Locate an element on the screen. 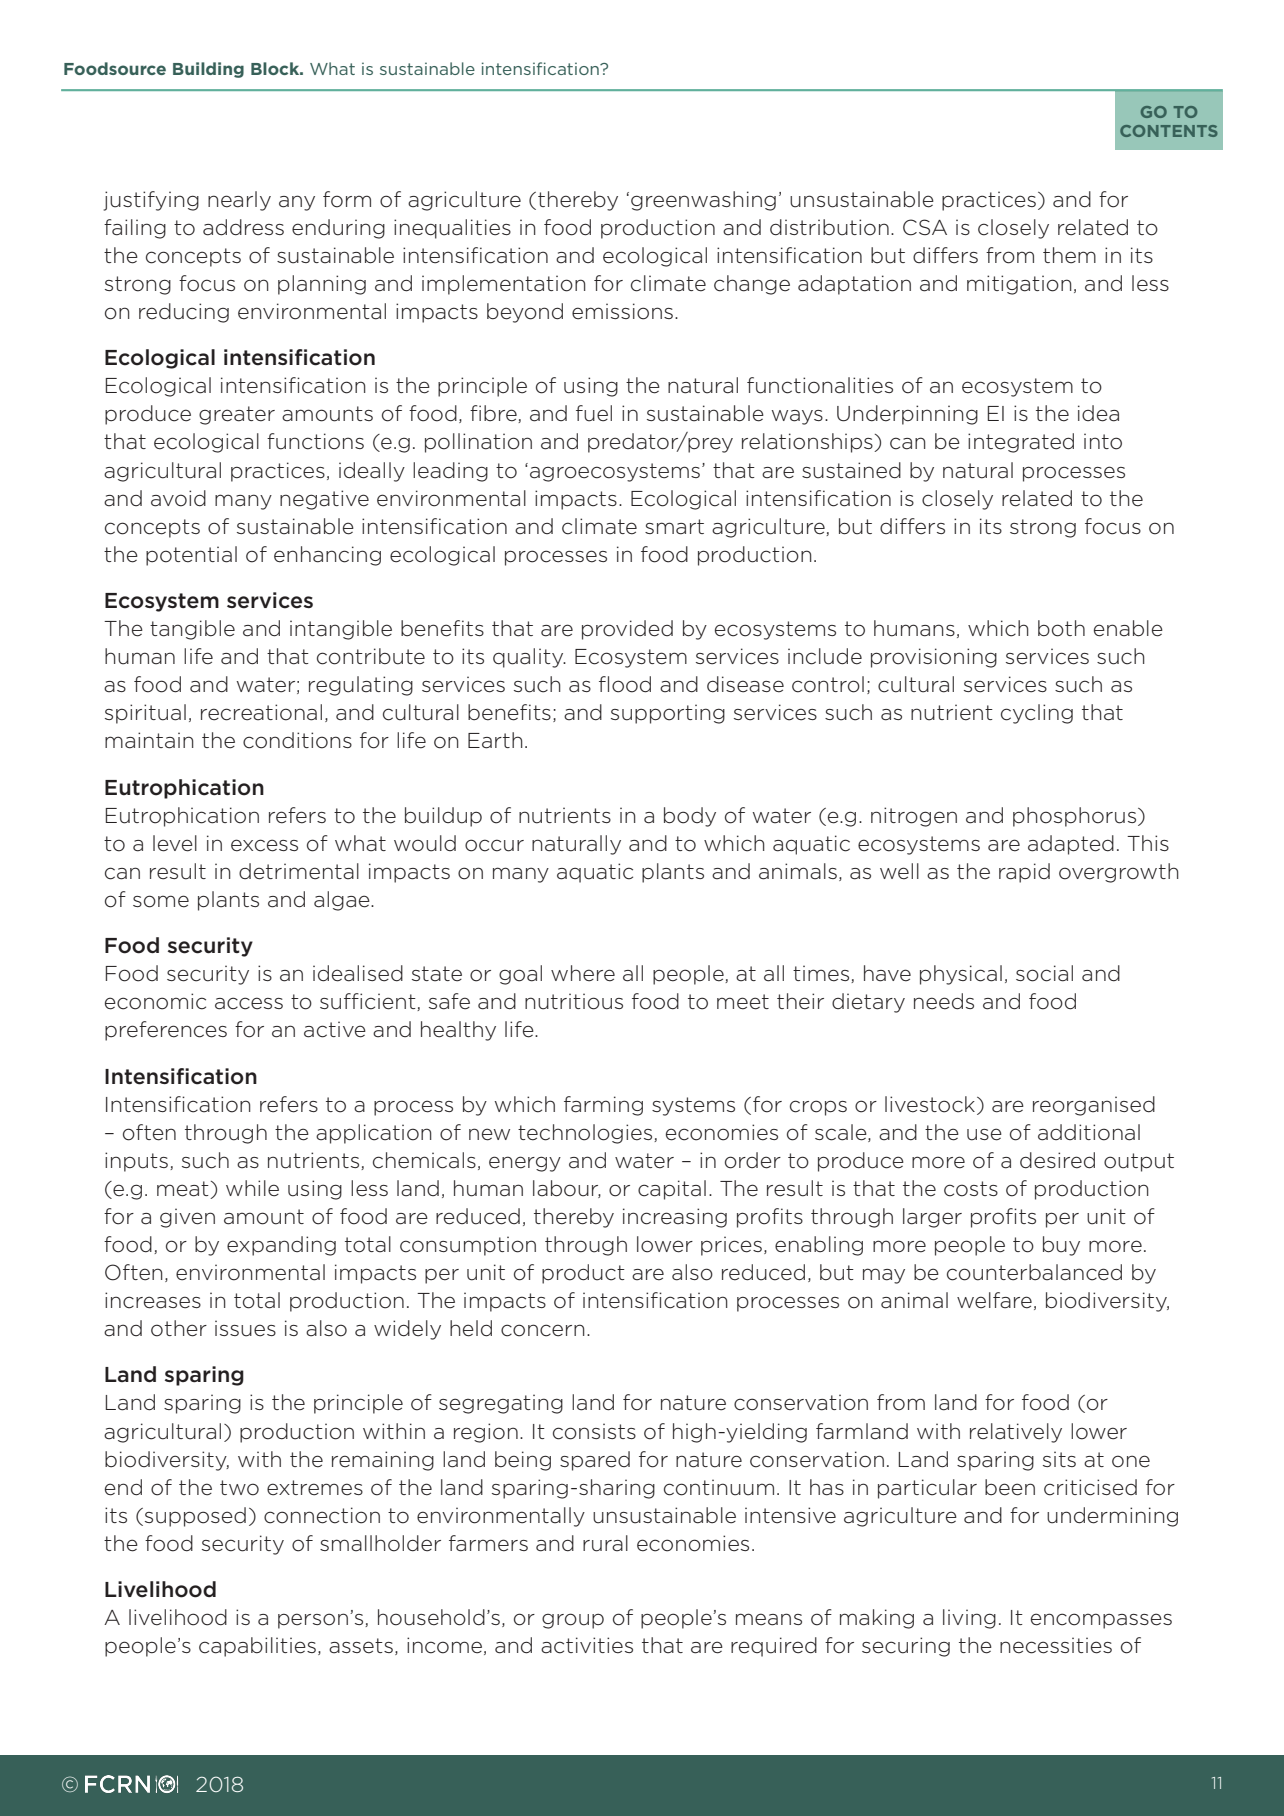 The width and height of the screenshot is (1284, 1816). CONTENTS is located at coordinates (1169, 131).
